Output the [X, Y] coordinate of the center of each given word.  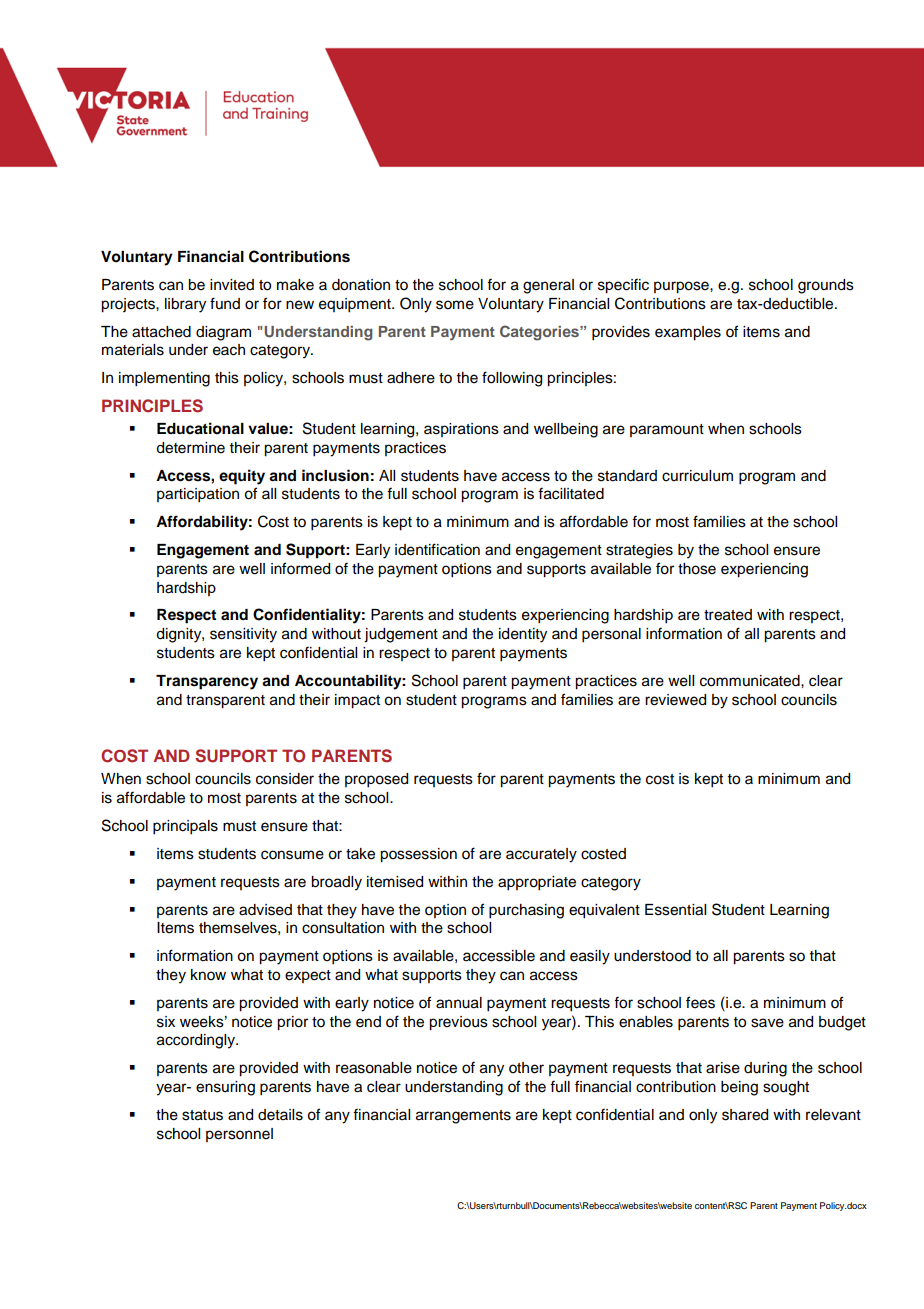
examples [688, 333]
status [202, 1115]
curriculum [697, 476]
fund [225, 303]
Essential [675, 910]
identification [437, 549]
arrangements [463, 1117]
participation [198, 495]
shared [745, 1115]
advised [265, 910]
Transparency [207, 682]
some [455, 305]
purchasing [526, 911]
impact [357, 701]
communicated [751, 681]
